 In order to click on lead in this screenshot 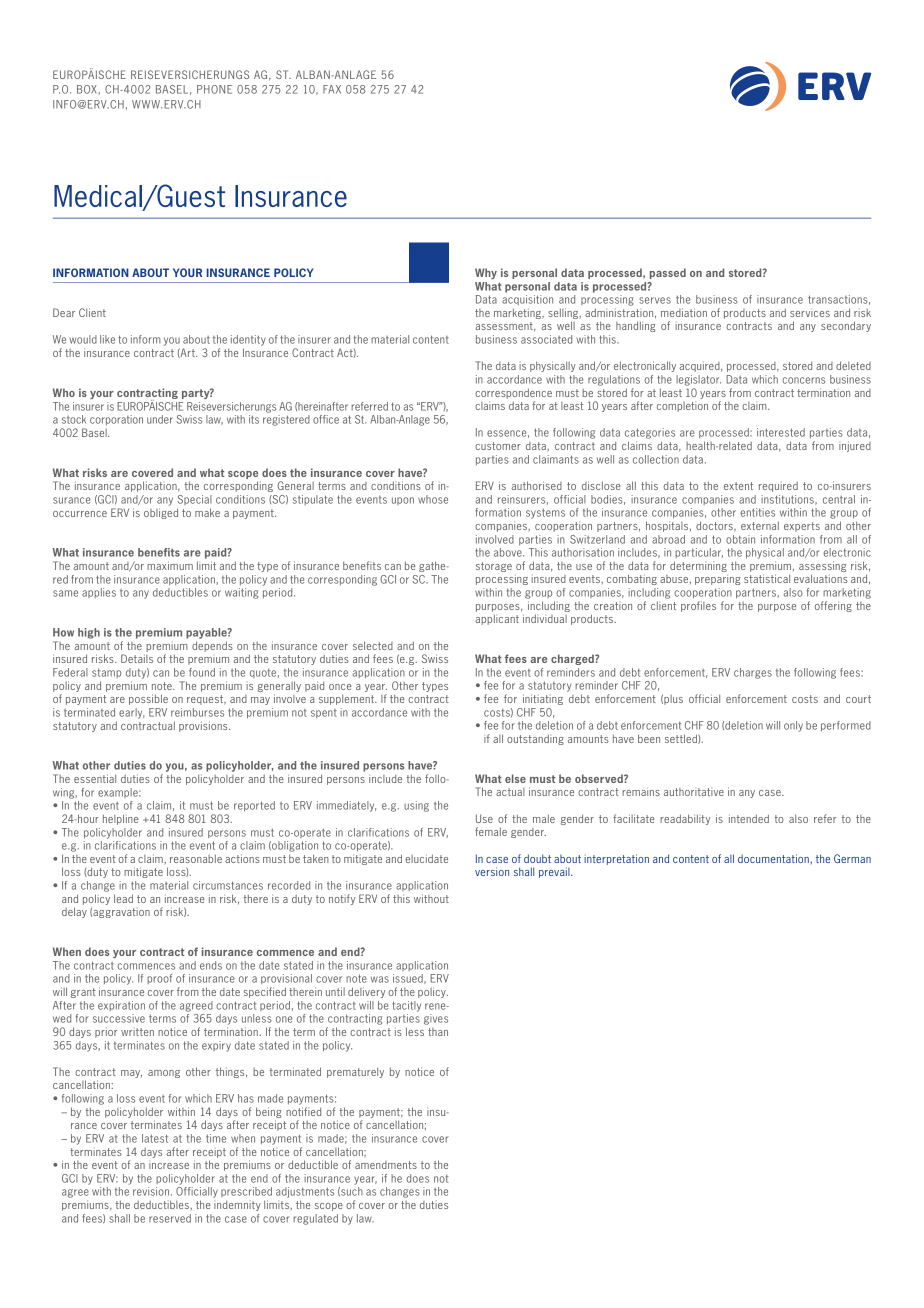, I will do `click(123, 898)`.
